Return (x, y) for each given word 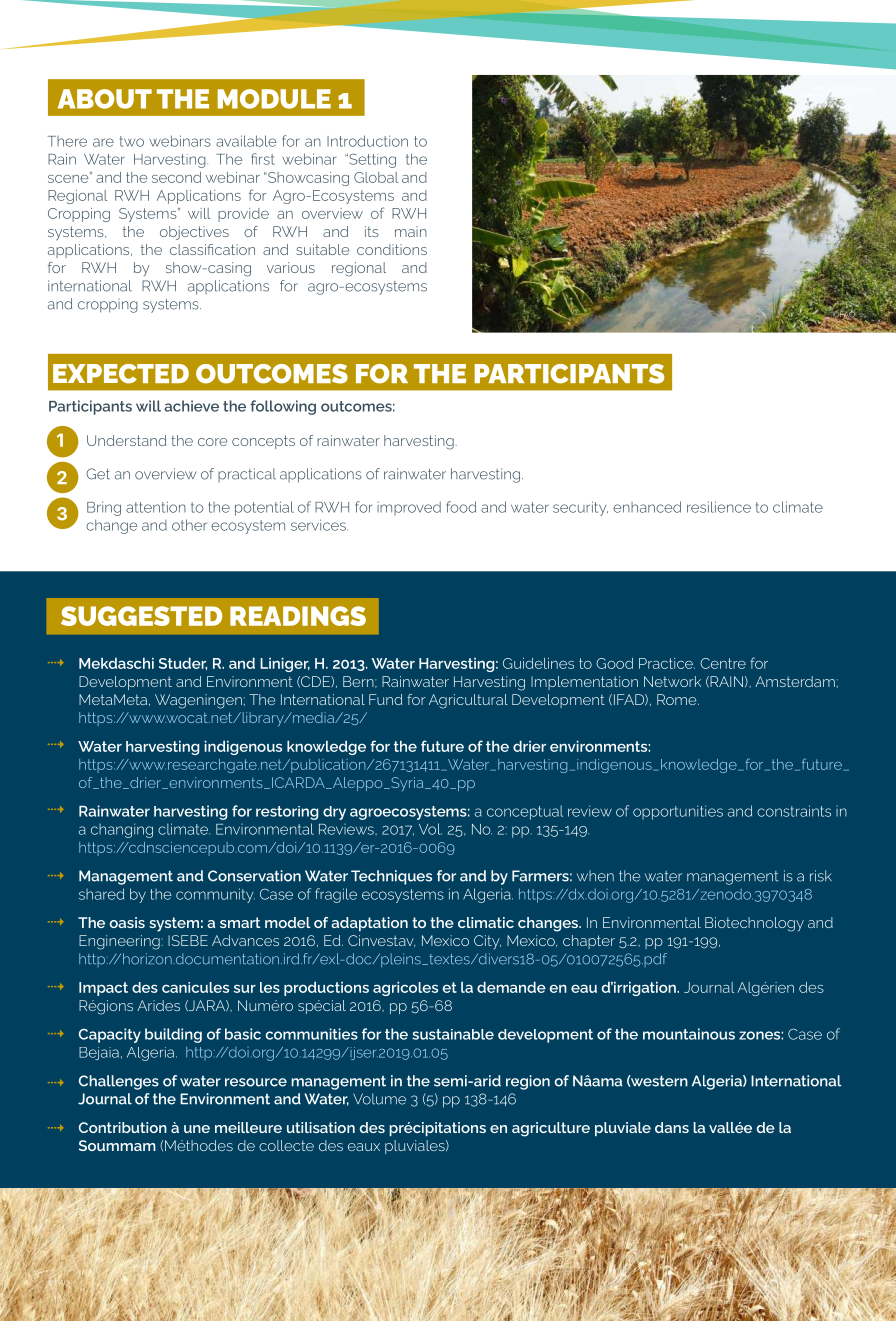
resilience (719, 507)
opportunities (678, 812)
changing (122, 830)
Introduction (367, 141)
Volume (379, 1099)
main (411, 231)
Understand (126, 440)
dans (672, 1127)
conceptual (525, 812)
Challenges (119, 1082)
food (461, 507)
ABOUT (105, 99)
